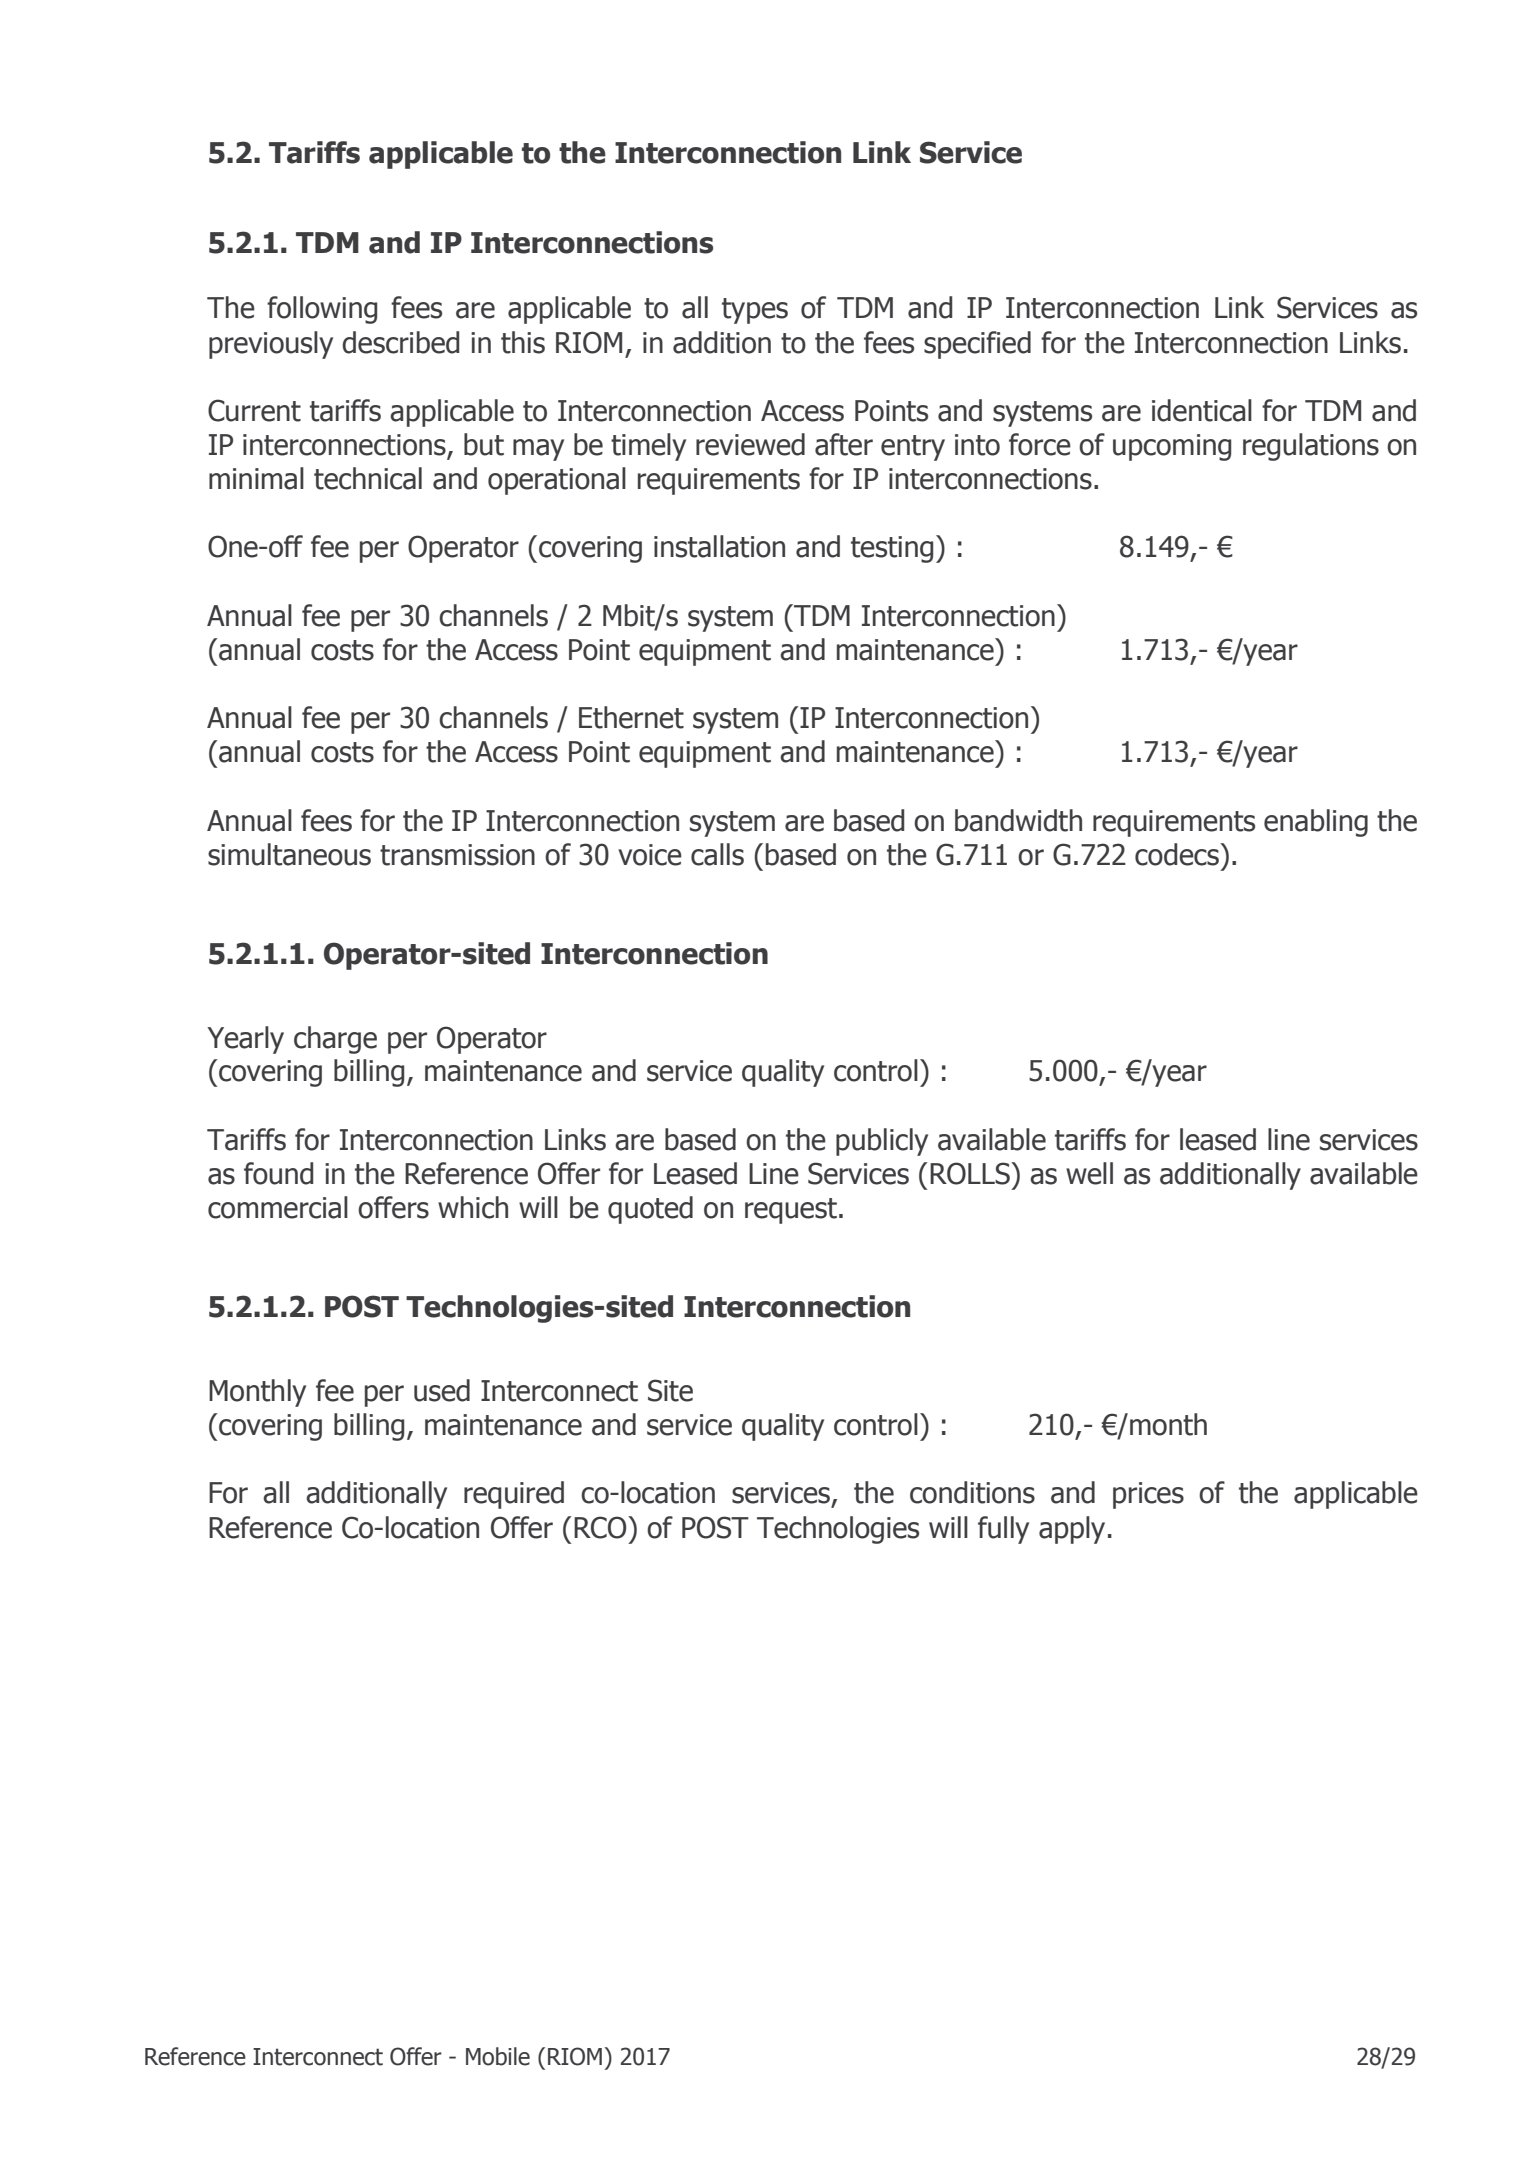  I want to click on codecs, so click(1178, 854).
